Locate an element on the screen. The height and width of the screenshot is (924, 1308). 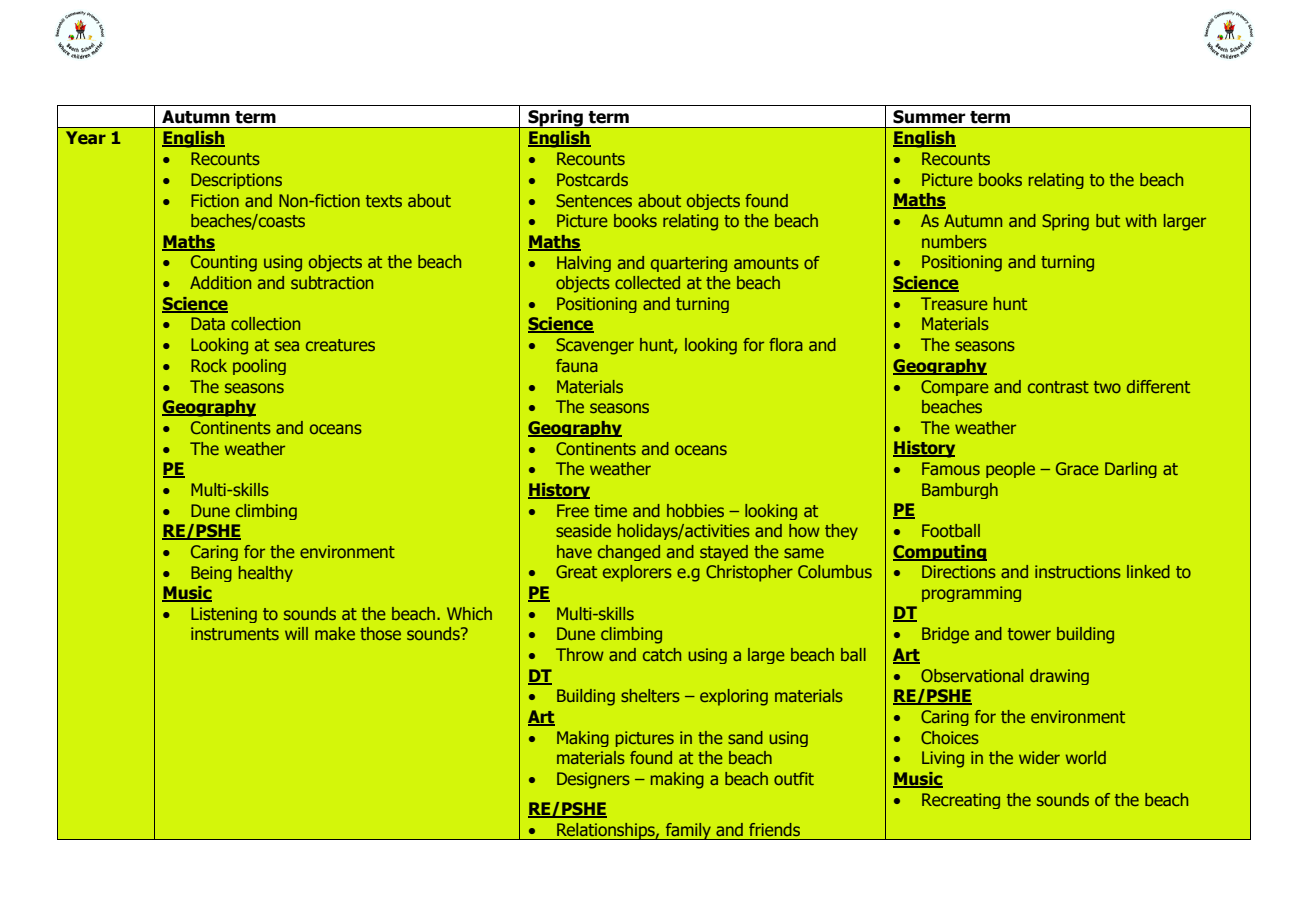
friends is located at coordinates (774, 829).
